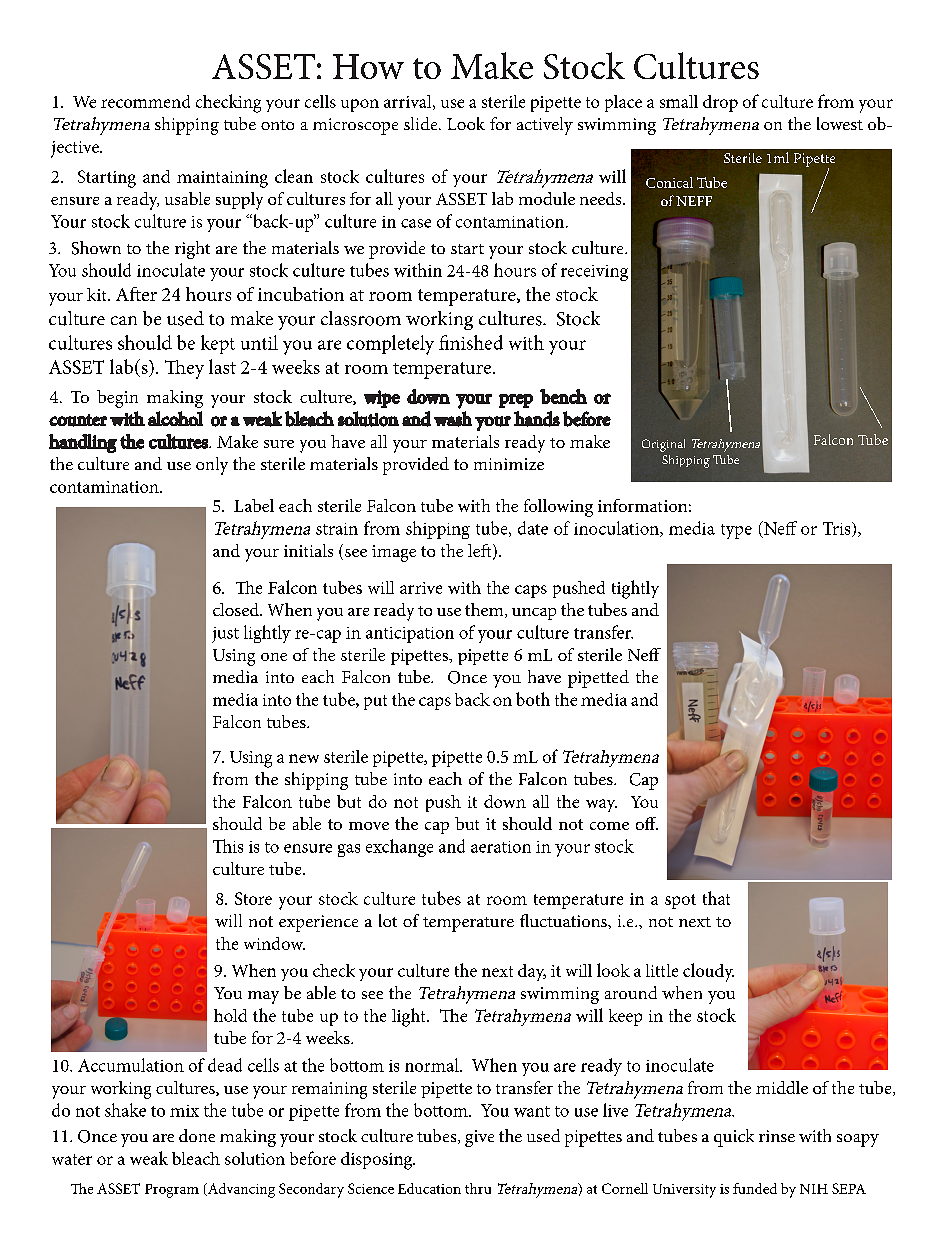 This image has width=952, height=1233. I want to click on just, so click(225, 635).
